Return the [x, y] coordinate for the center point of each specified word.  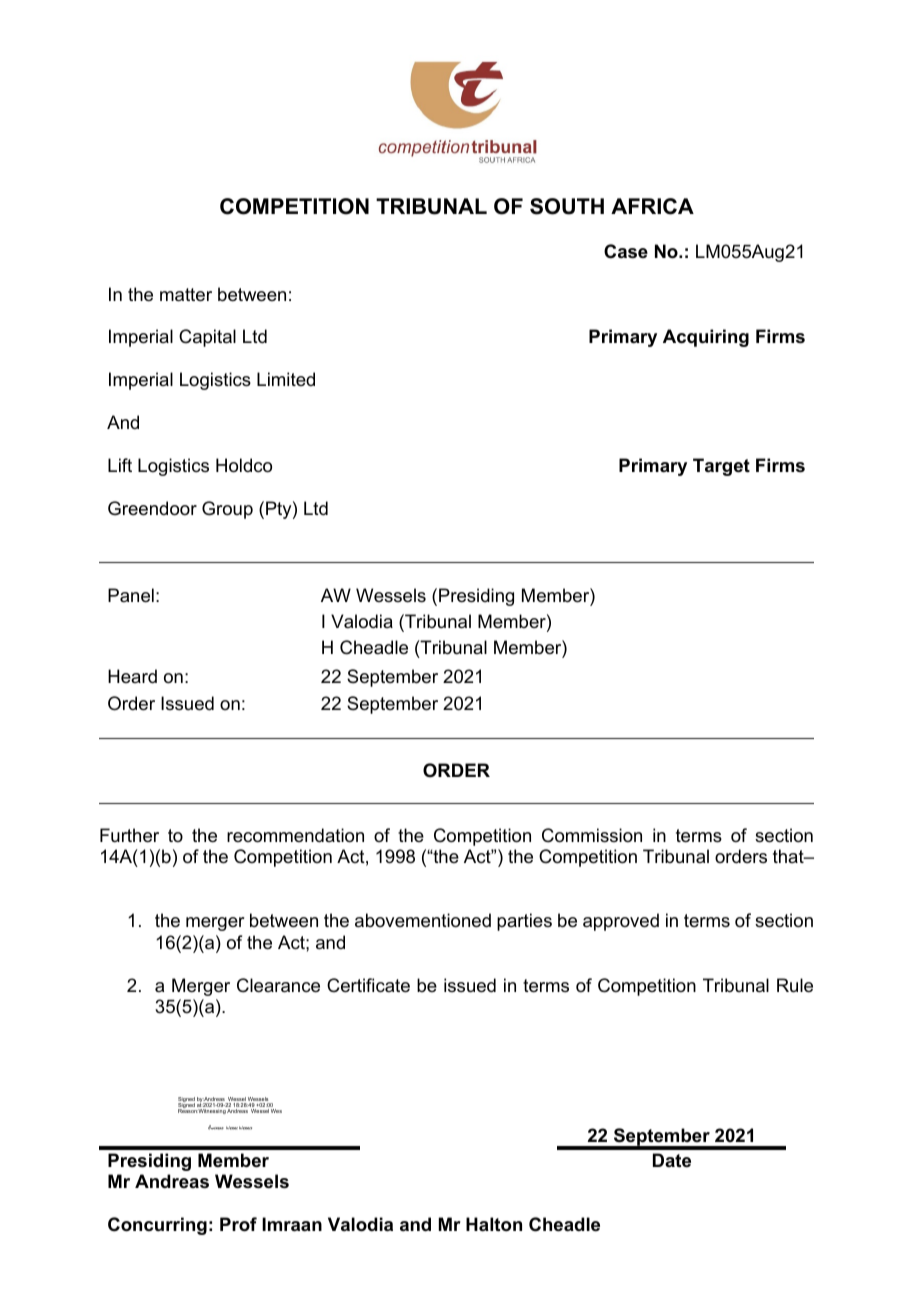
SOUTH [567, 206]
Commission [592, 835]
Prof [238, 1224]
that [789, 856]
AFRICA [652, 206]
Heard [132, 676]
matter [186, 295]
